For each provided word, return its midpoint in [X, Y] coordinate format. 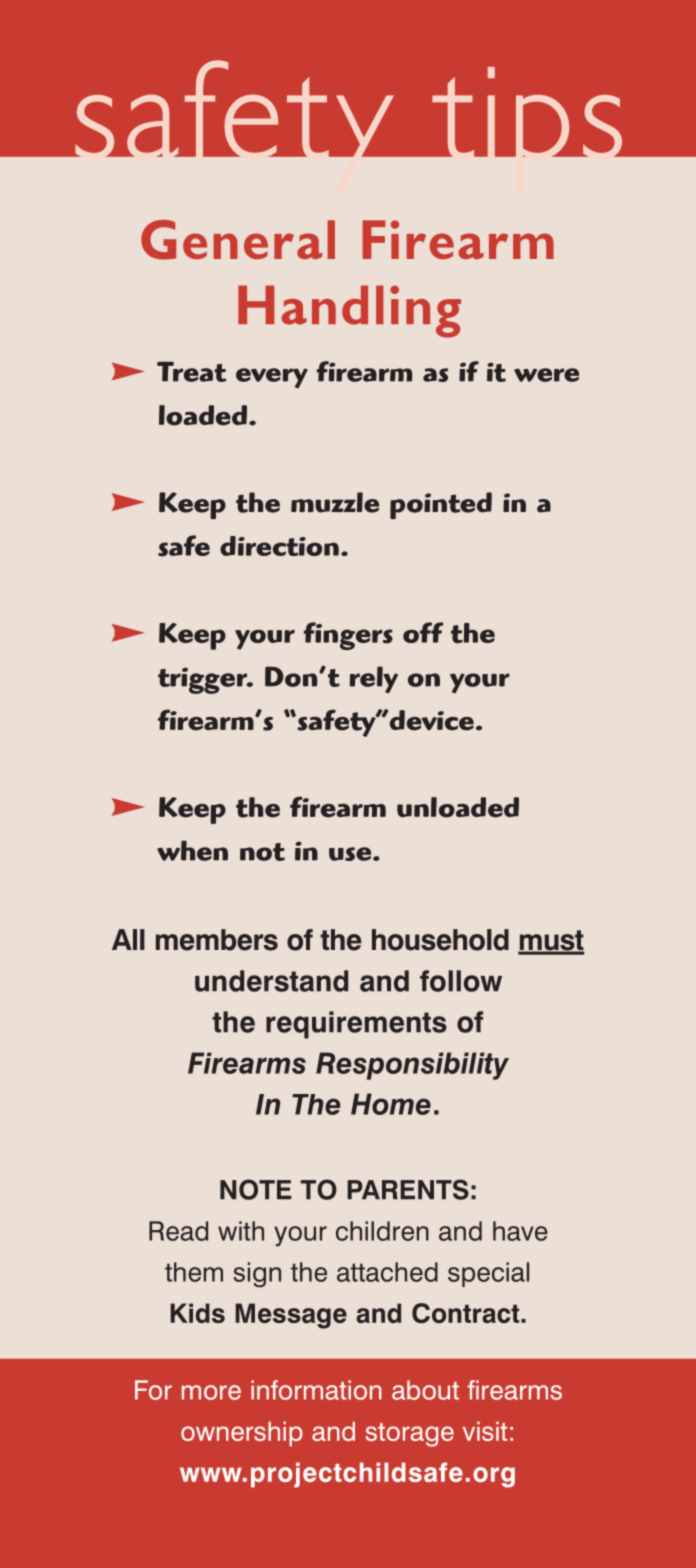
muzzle [335, 502]
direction [279, 546]
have [520, 1231]
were [546, 375]
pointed [441, 505]
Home [391, 1104]
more [211, 1392]
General [238, 240]
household [440, 940]
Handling [349, 311]
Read [178, 1231]
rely [374, 680]
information [316, 1390]
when [192, 850]
